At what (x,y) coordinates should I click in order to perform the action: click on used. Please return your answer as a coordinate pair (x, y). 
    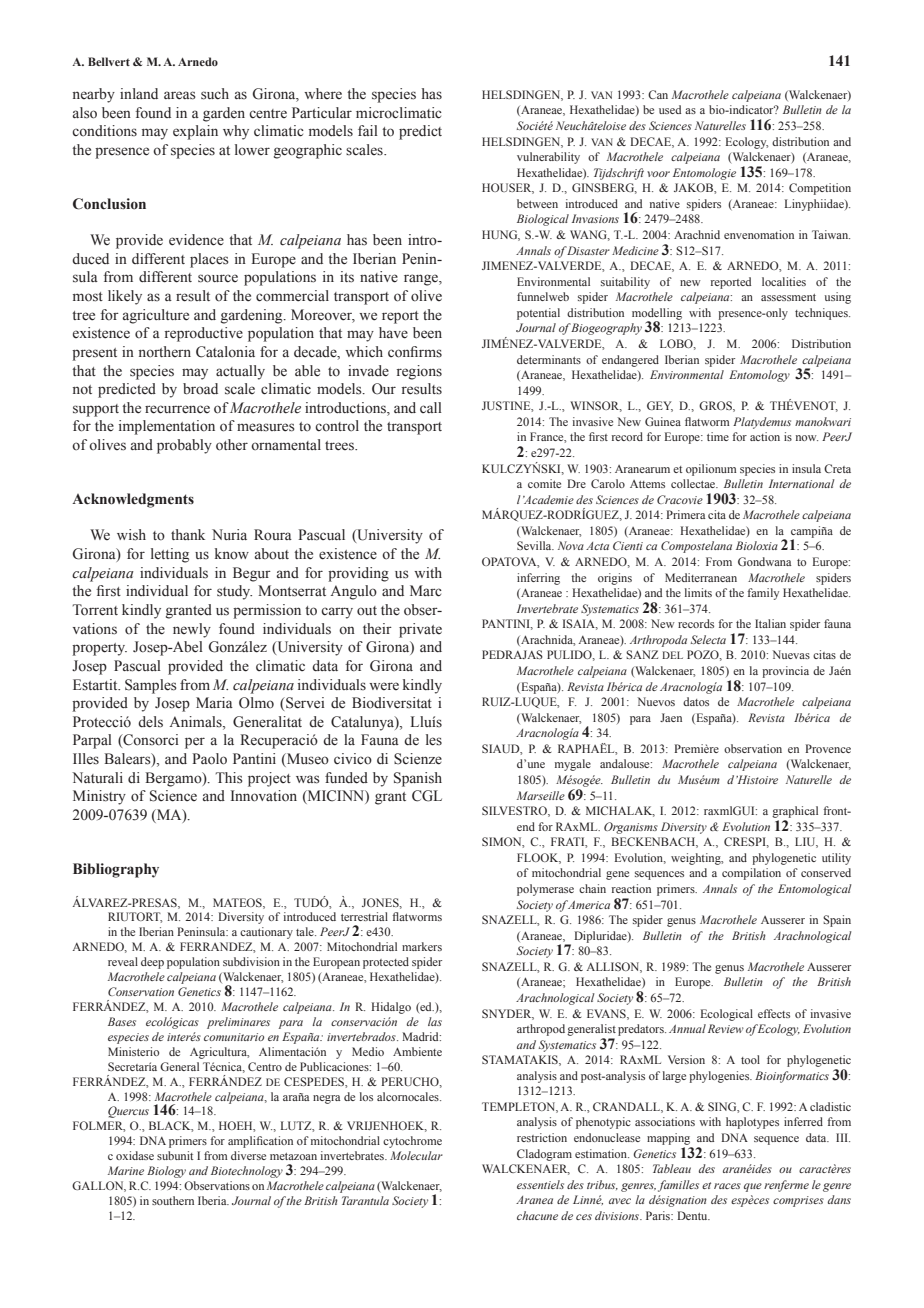
    Looking at the image, I should click on (670, 109).
